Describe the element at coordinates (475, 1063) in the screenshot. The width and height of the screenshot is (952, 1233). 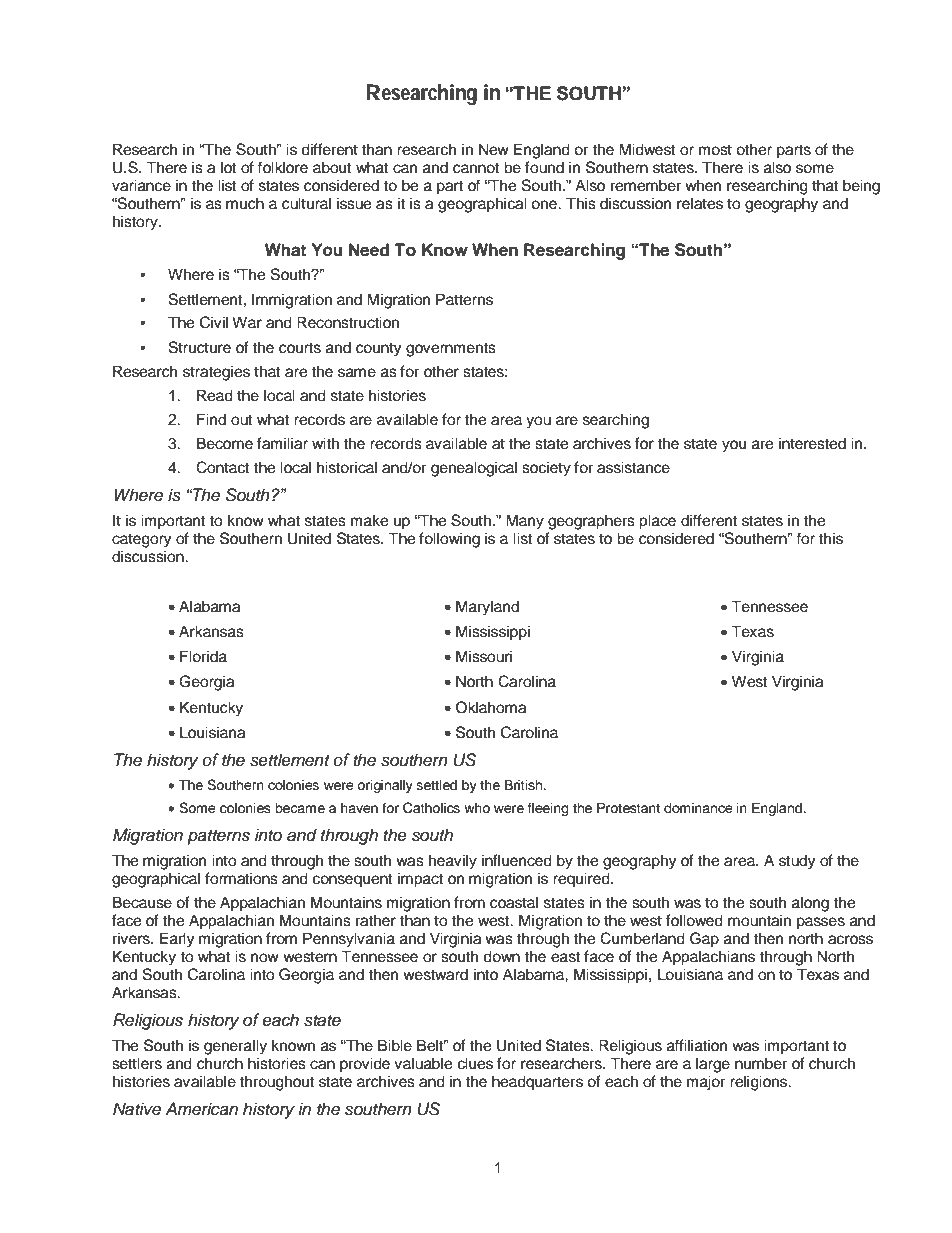
I see `clues` at that location.
